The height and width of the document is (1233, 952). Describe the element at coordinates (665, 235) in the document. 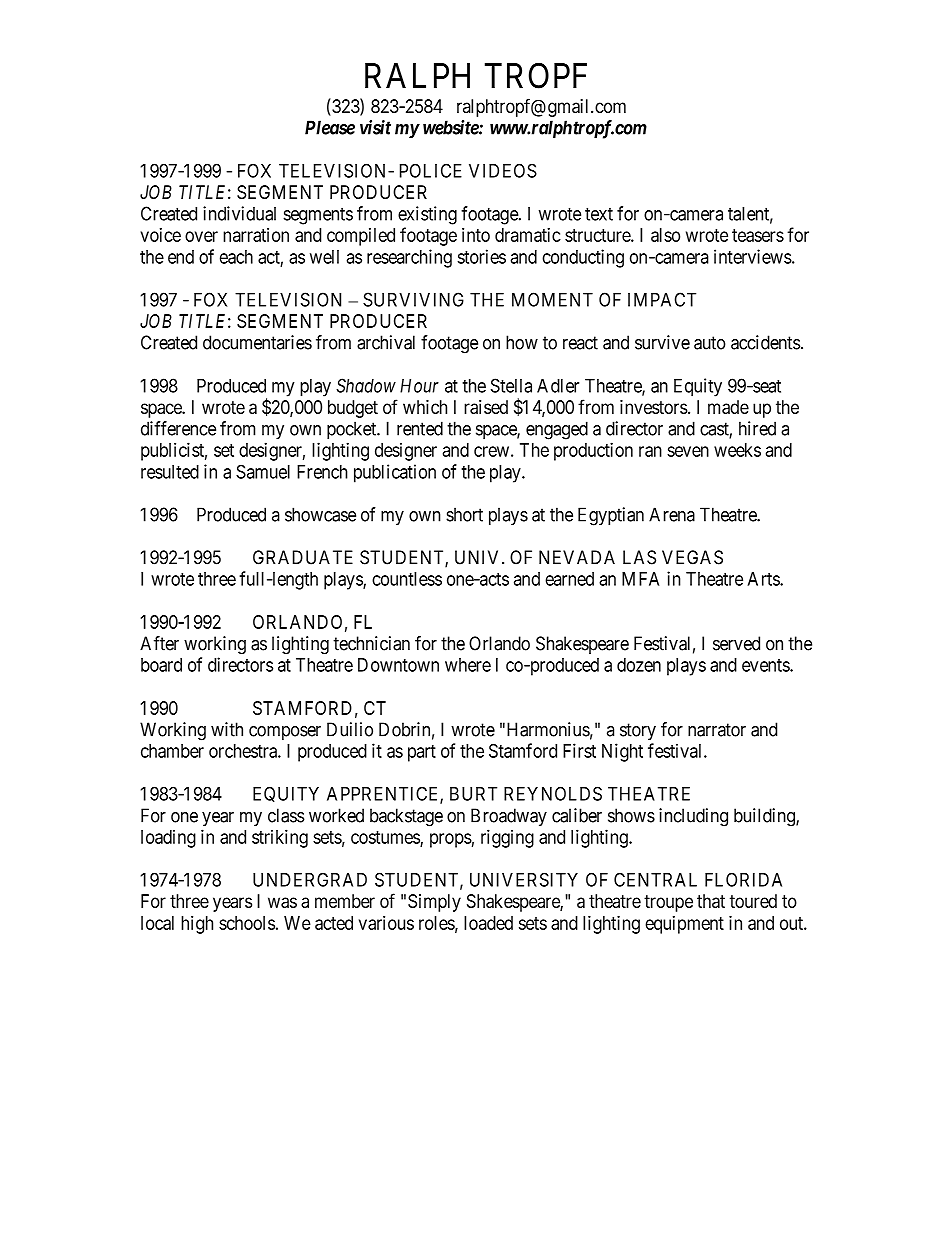

I see `also` at that location.
